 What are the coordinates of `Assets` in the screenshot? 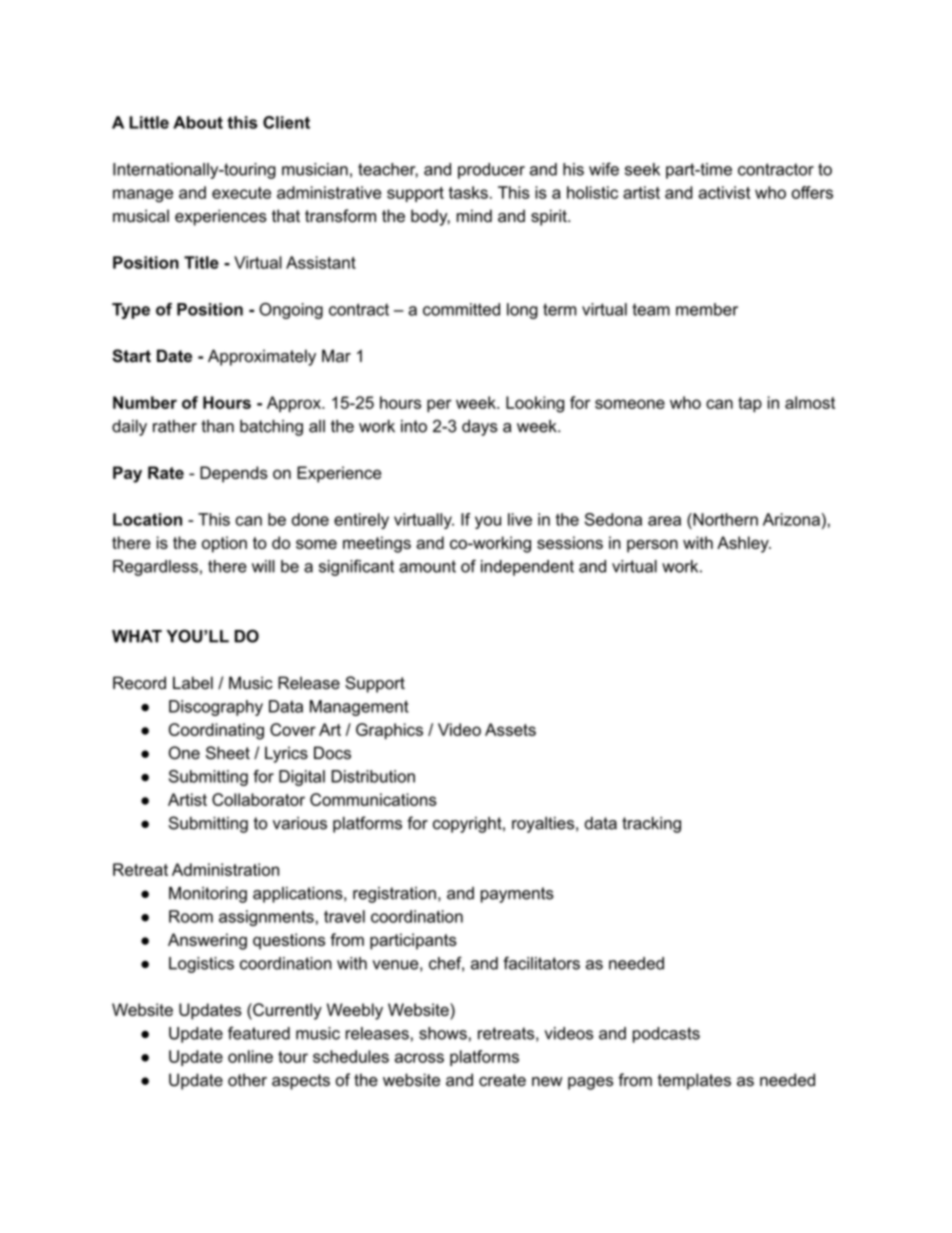 It's located at (510, 729).
